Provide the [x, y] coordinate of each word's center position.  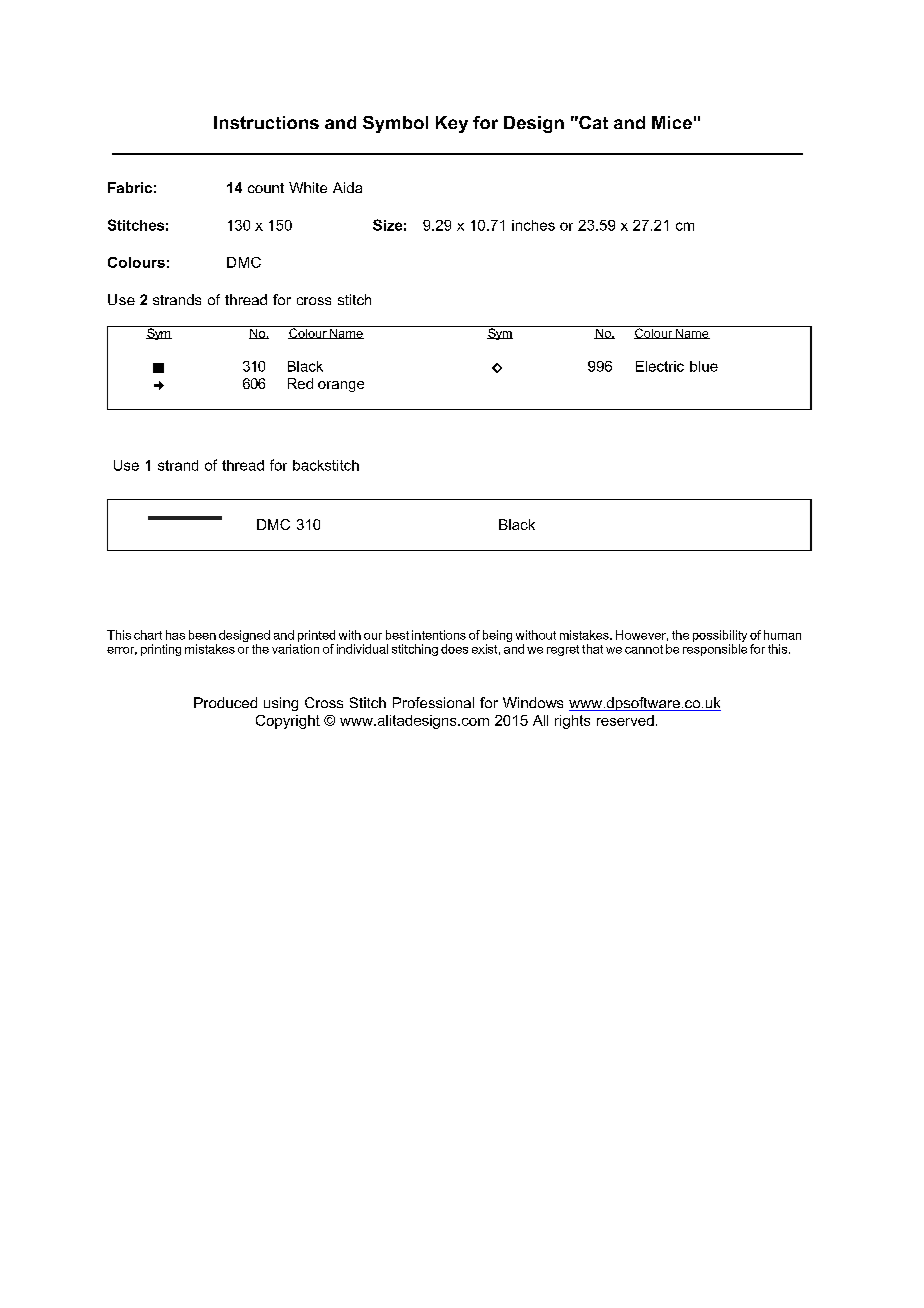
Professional [433, 702]
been [202, 635]
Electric [660, 366]
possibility [720, 637]
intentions [439, 635]
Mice [672, 122]
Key [452, 124]
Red [300, 383]
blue [704, 366]
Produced [225, 702]
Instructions [266, 122]
